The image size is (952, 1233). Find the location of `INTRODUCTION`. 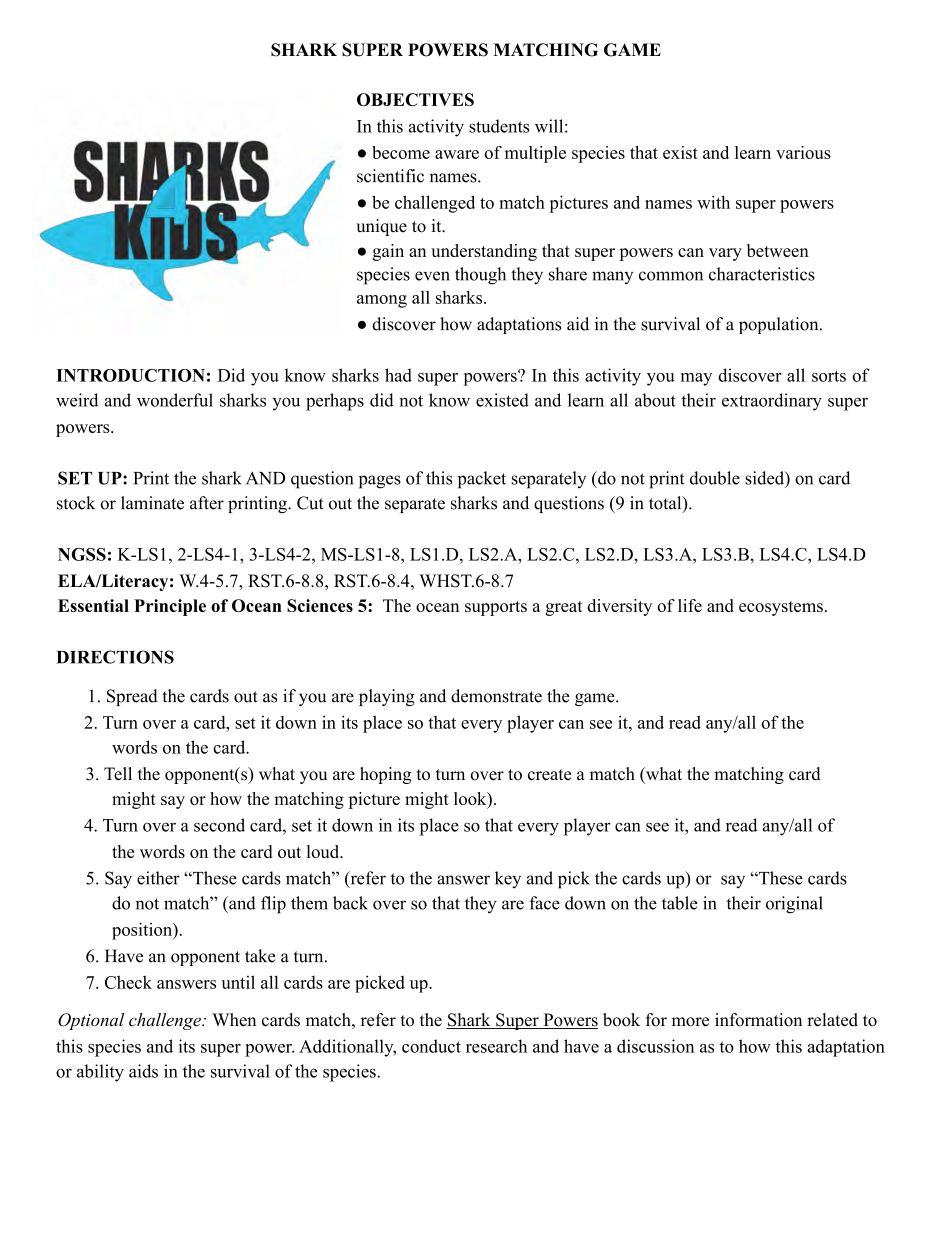

INTRODUCTION is located at coordinates (130, 375).
